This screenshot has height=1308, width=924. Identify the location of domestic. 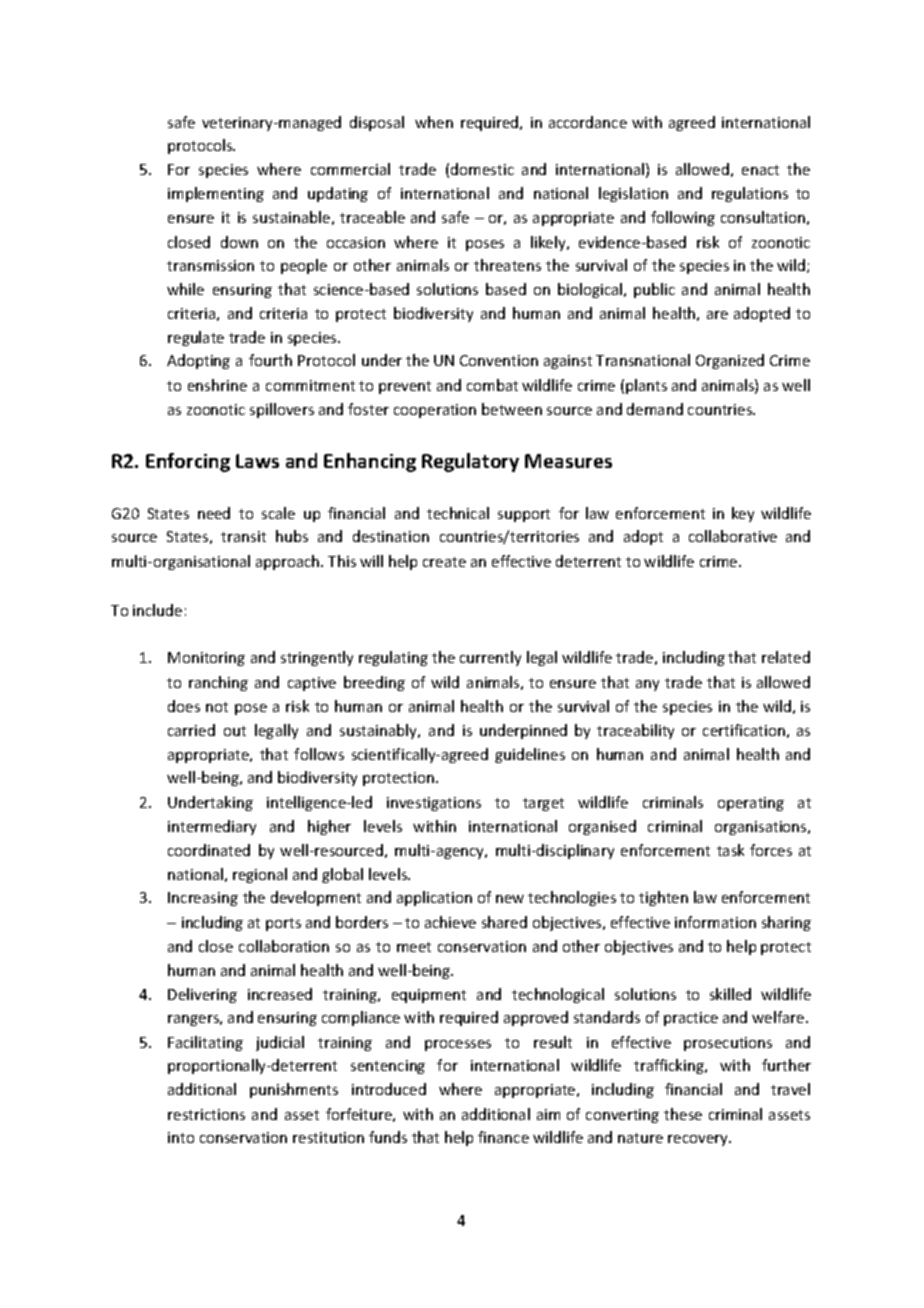
(482, 169).
